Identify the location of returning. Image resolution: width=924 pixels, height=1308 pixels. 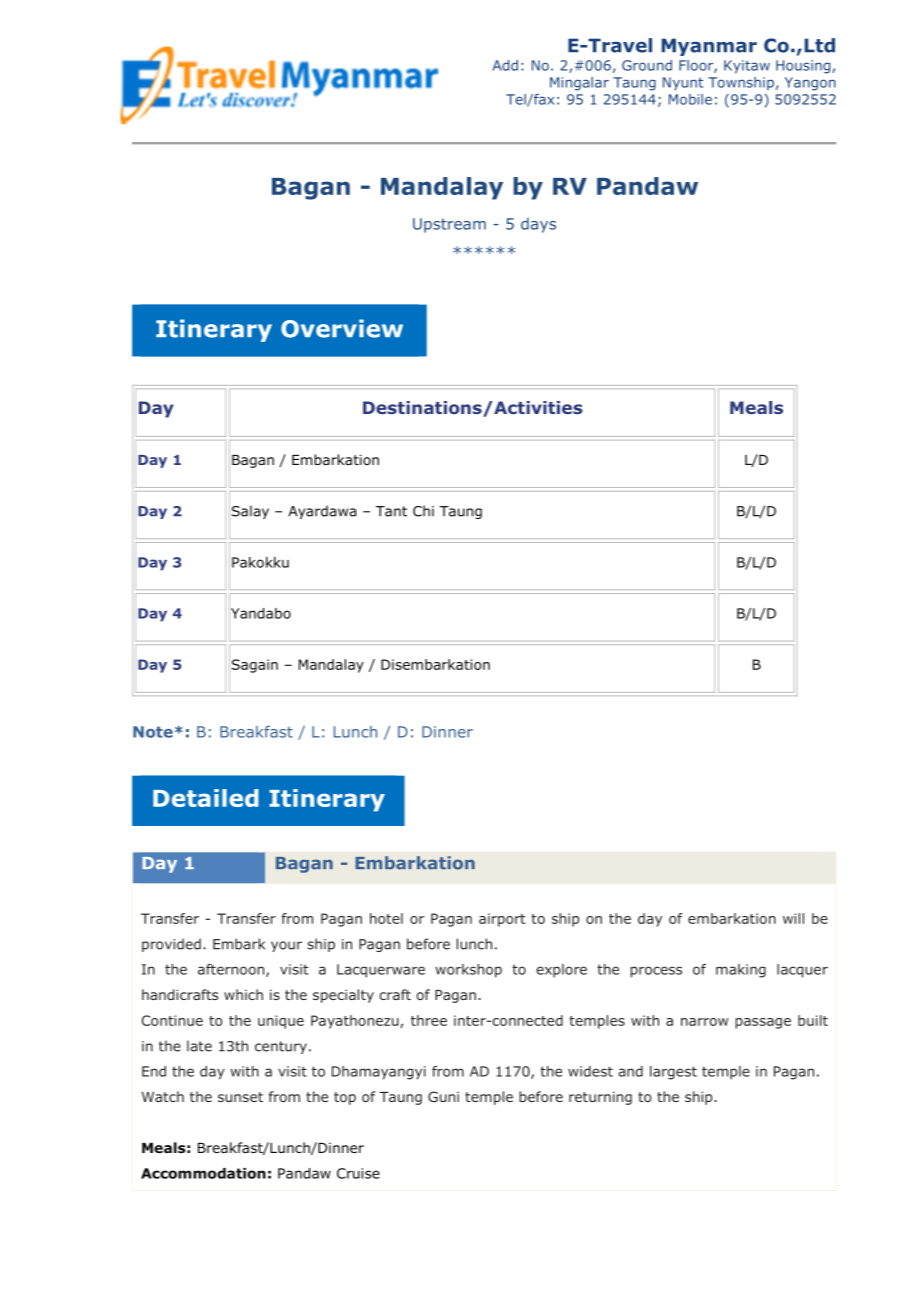
(600, 1098).
